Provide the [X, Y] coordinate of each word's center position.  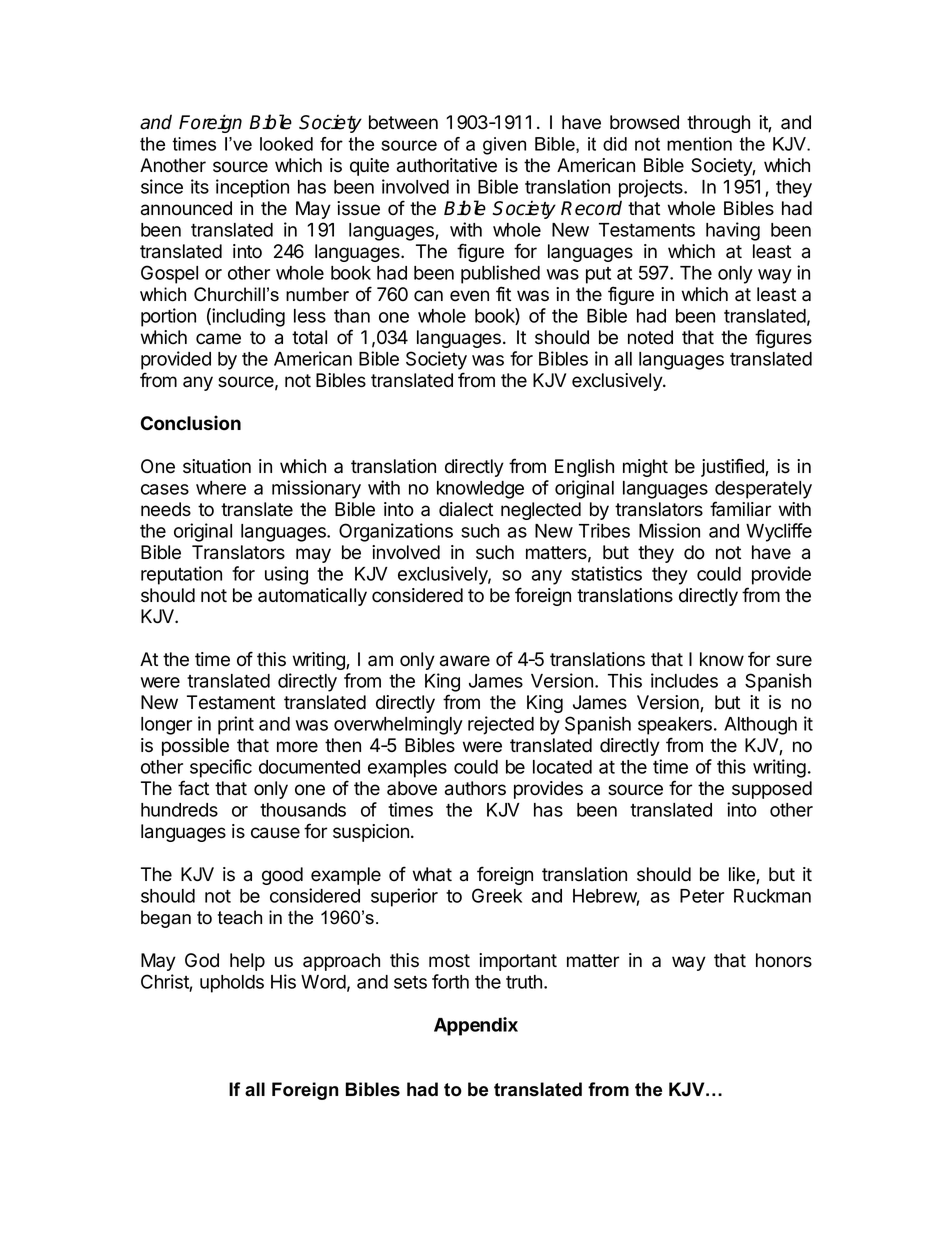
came [218, 339]
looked [286, 144]
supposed [772, 790]
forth [450, 981]
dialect [466, 509]
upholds [232, 984]
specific [221, 768]
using [286, 575]
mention [699, 144]
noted [650, 337]
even [469, 296]
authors [475, 788]
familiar [740, 509]
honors [784, 960]
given [504, 146]
